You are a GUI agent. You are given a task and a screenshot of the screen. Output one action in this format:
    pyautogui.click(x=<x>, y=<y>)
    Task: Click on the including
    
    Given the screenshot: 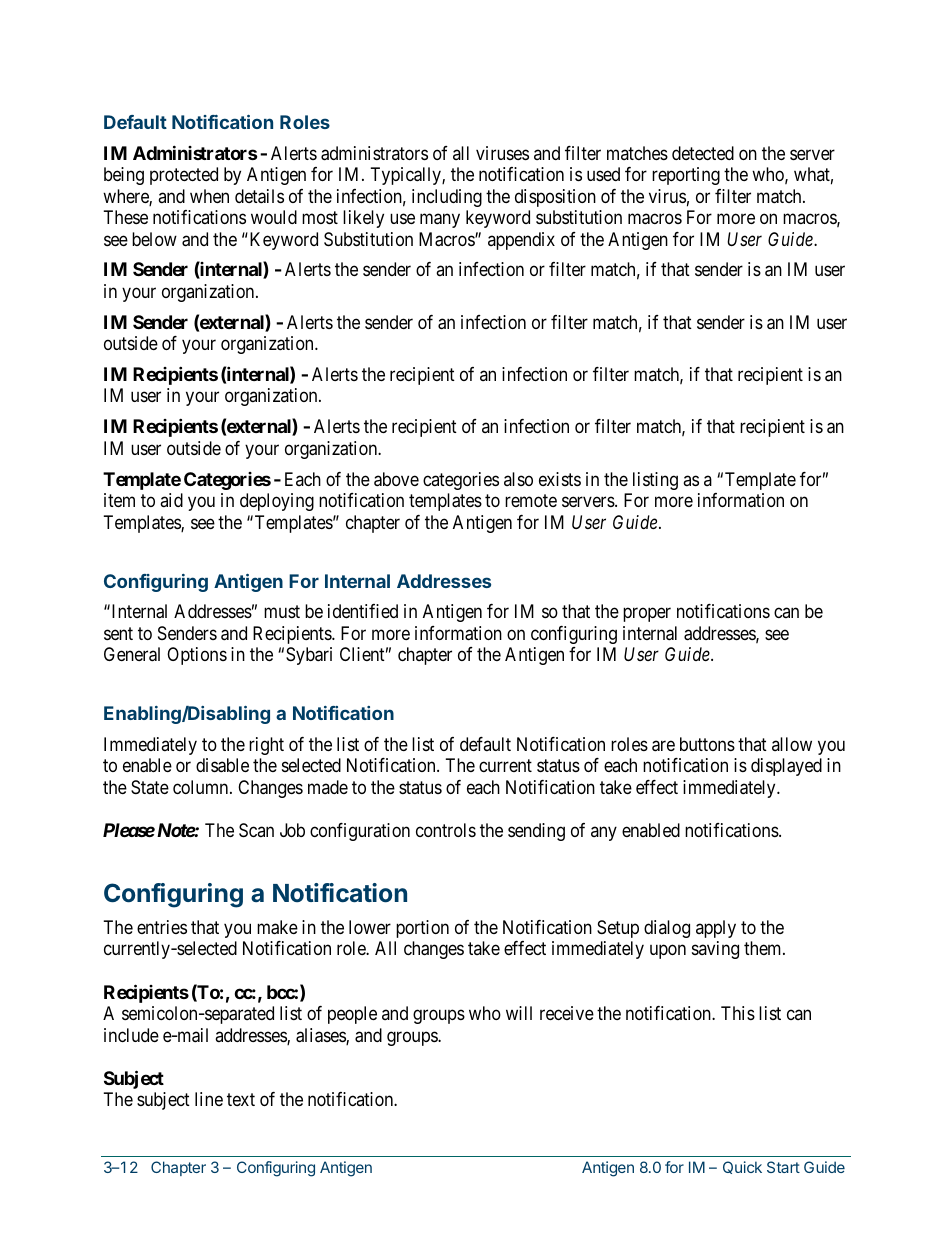 What is the action you would take?
    pyautogui.click(x=447, y=198)
